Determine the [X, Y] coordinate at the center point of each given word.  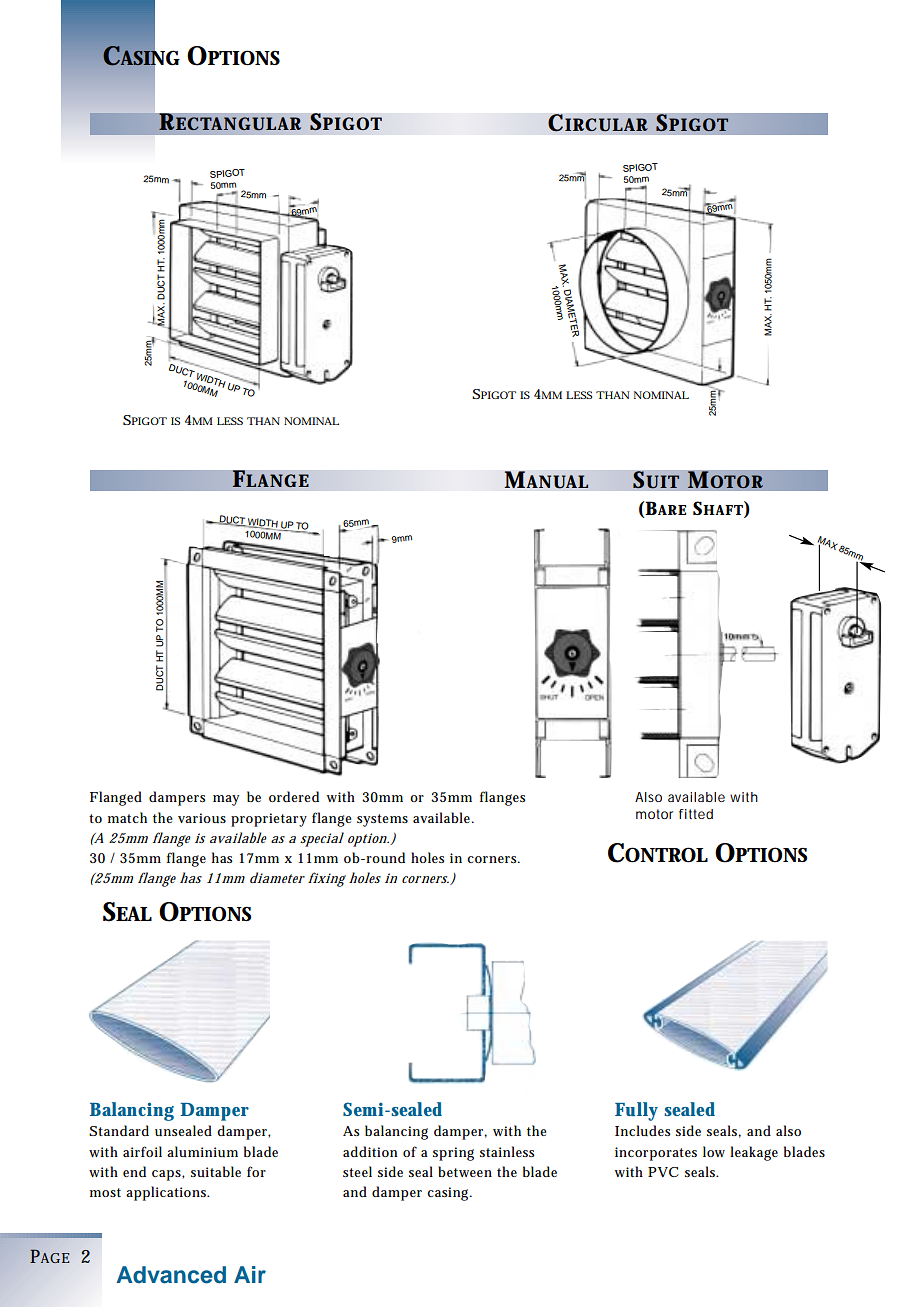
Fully [636, 1111]
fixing [327, 879]
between [465, 1171]
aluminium [202, 1151]
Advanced [171, 1275]
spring [453, 1154]
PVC [663, 1172]
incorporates [656, 1154]
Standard [119, 1130]
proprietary [269, 820]
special [322, 839]
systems [382, 820]
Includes [643, 1130]
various [202, 818]
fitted [696, 814]
